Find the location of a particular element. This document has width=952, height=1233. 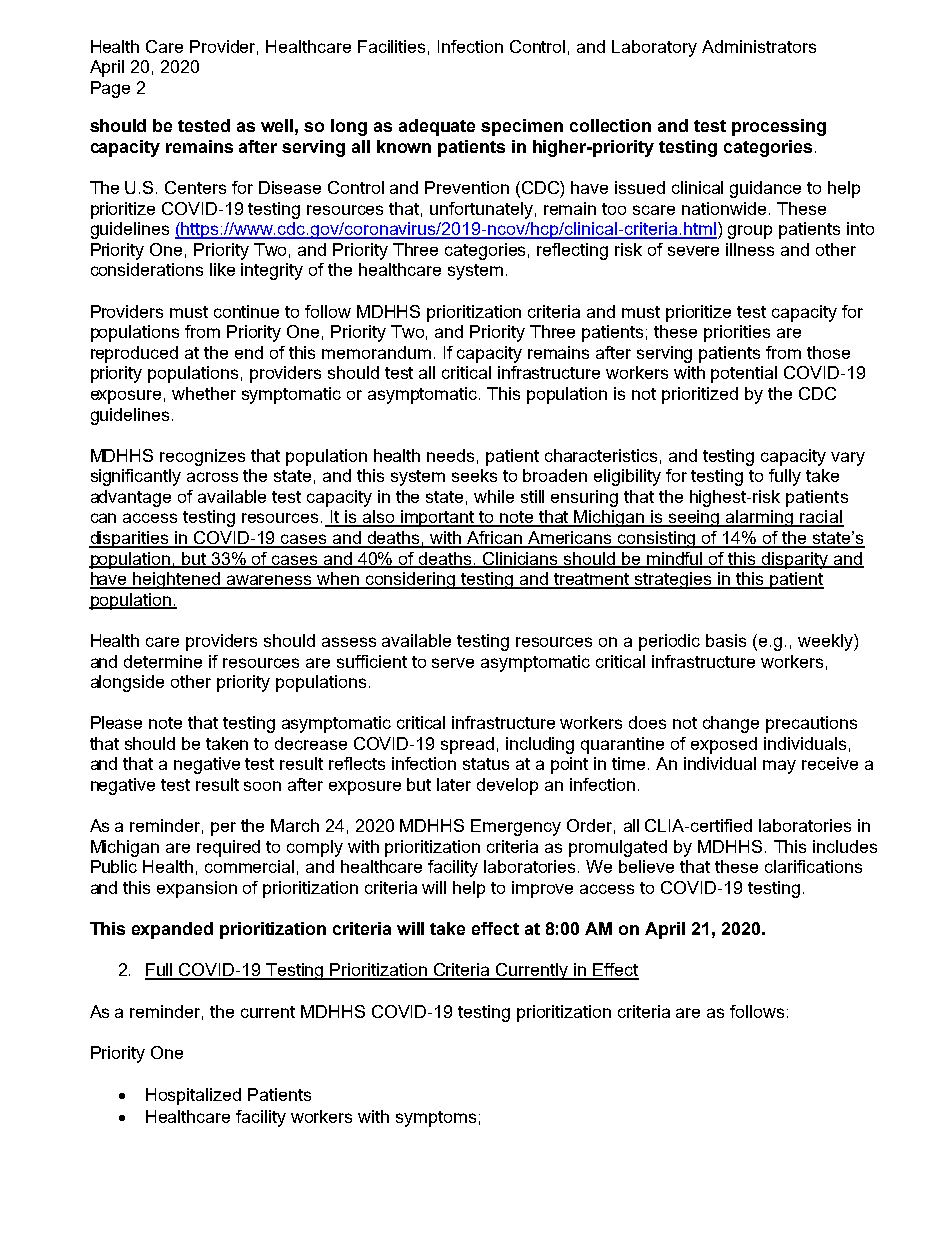

Hospitalized is located at coordinates (193, 1096).
